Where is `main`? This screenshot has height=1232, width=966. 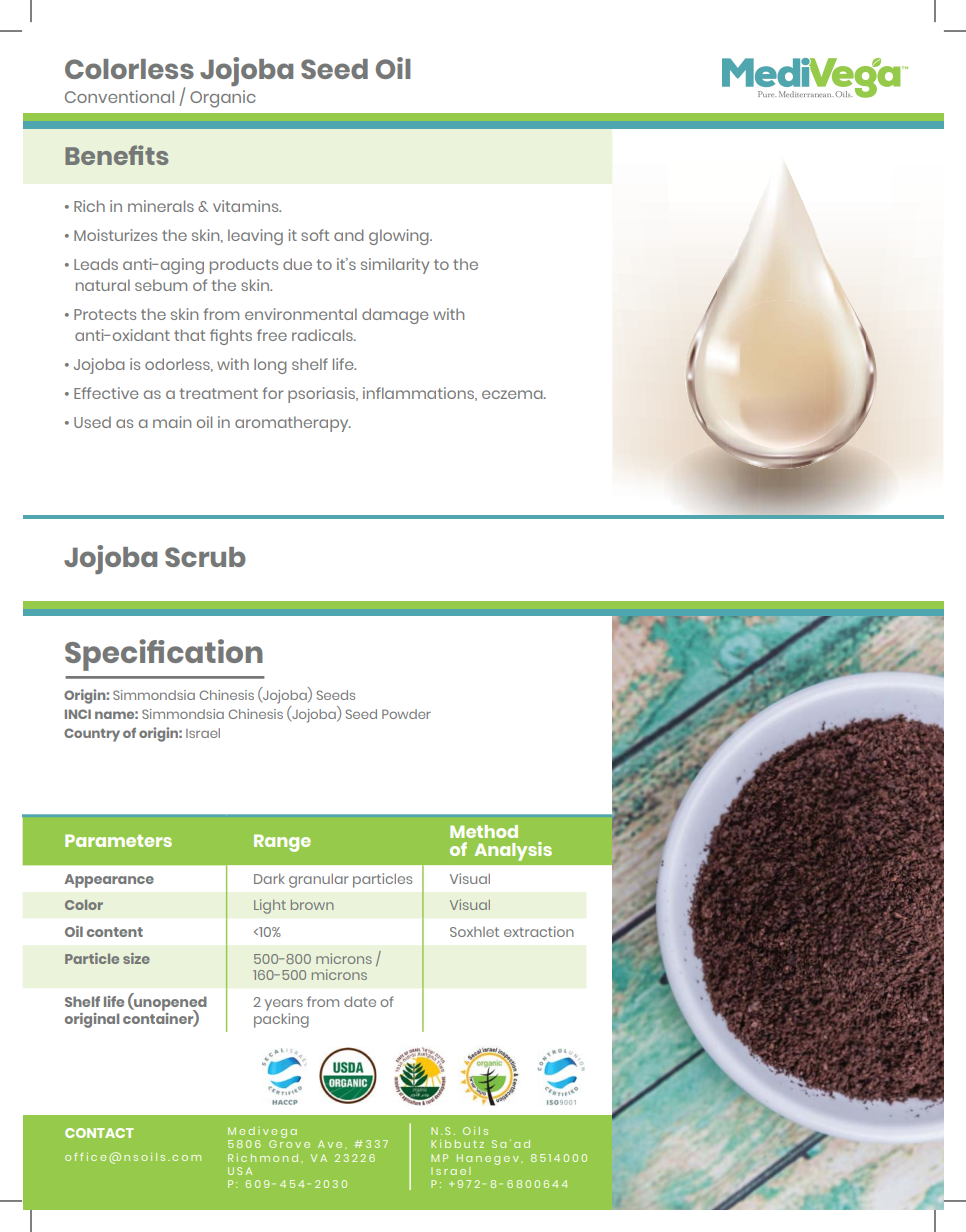 main is located at coordinates (172, 422).
